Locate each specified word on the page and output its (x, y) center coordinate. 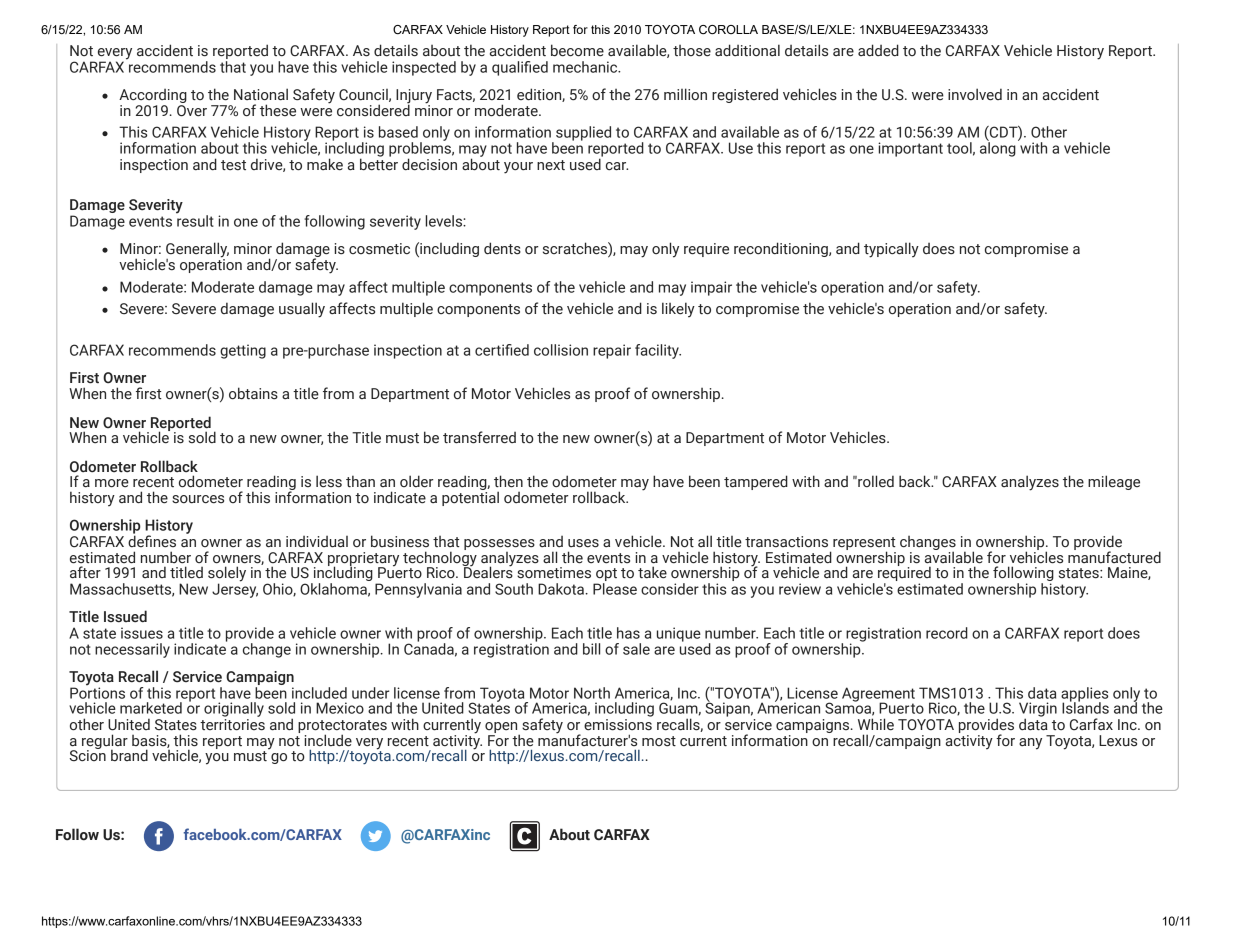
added (878, 50)
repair (612, 351)
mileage (1114, 482)
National (261, 94)
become (577, 50)
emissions (618, 723)
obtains (253, 393)
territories (232, 723)
